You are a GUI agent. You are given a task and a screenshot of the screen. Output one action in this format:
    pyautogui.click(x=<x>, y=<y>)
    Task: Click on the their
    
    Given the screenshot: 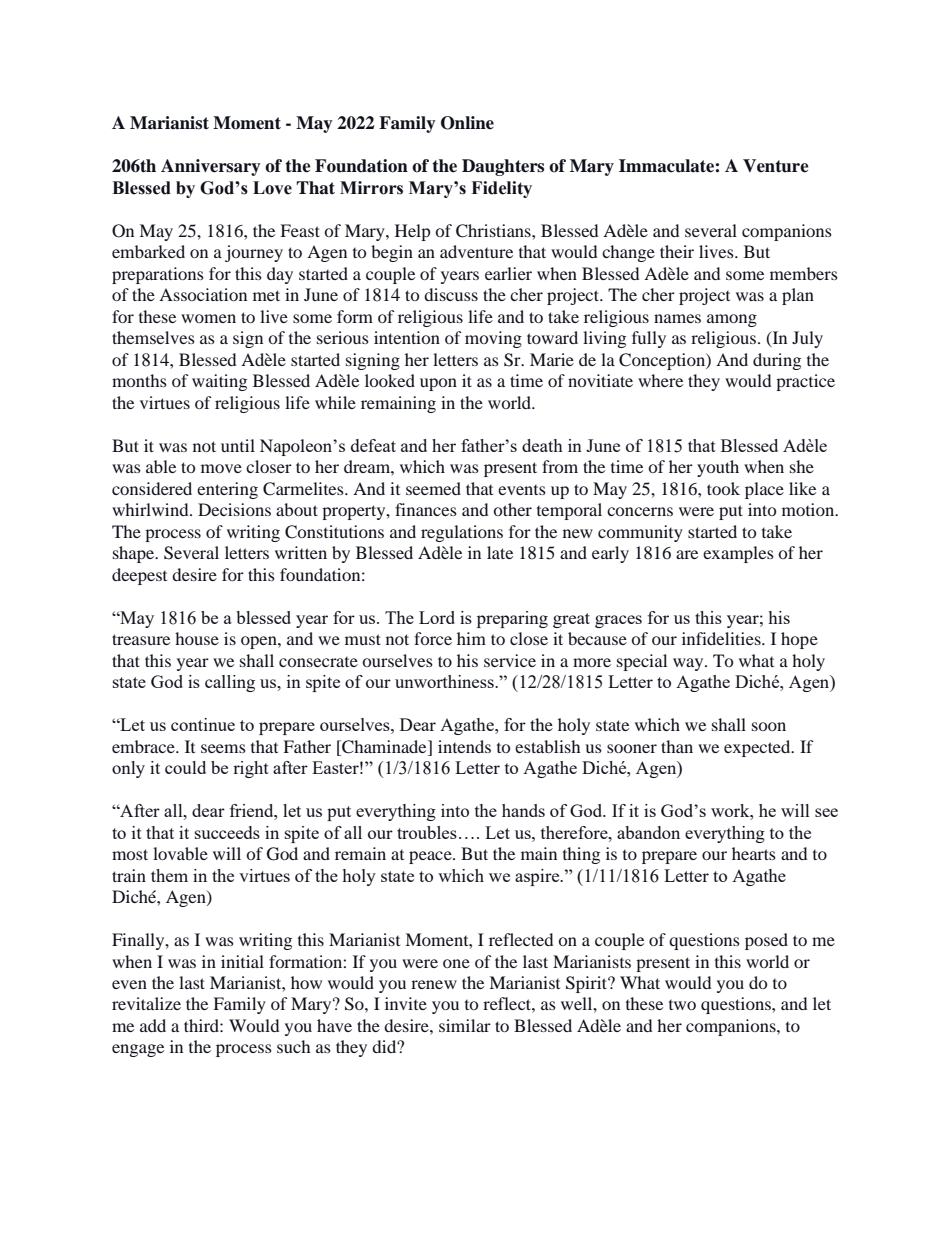 What is the action you would take?
    pyautogui.click(x=677, y=251)
